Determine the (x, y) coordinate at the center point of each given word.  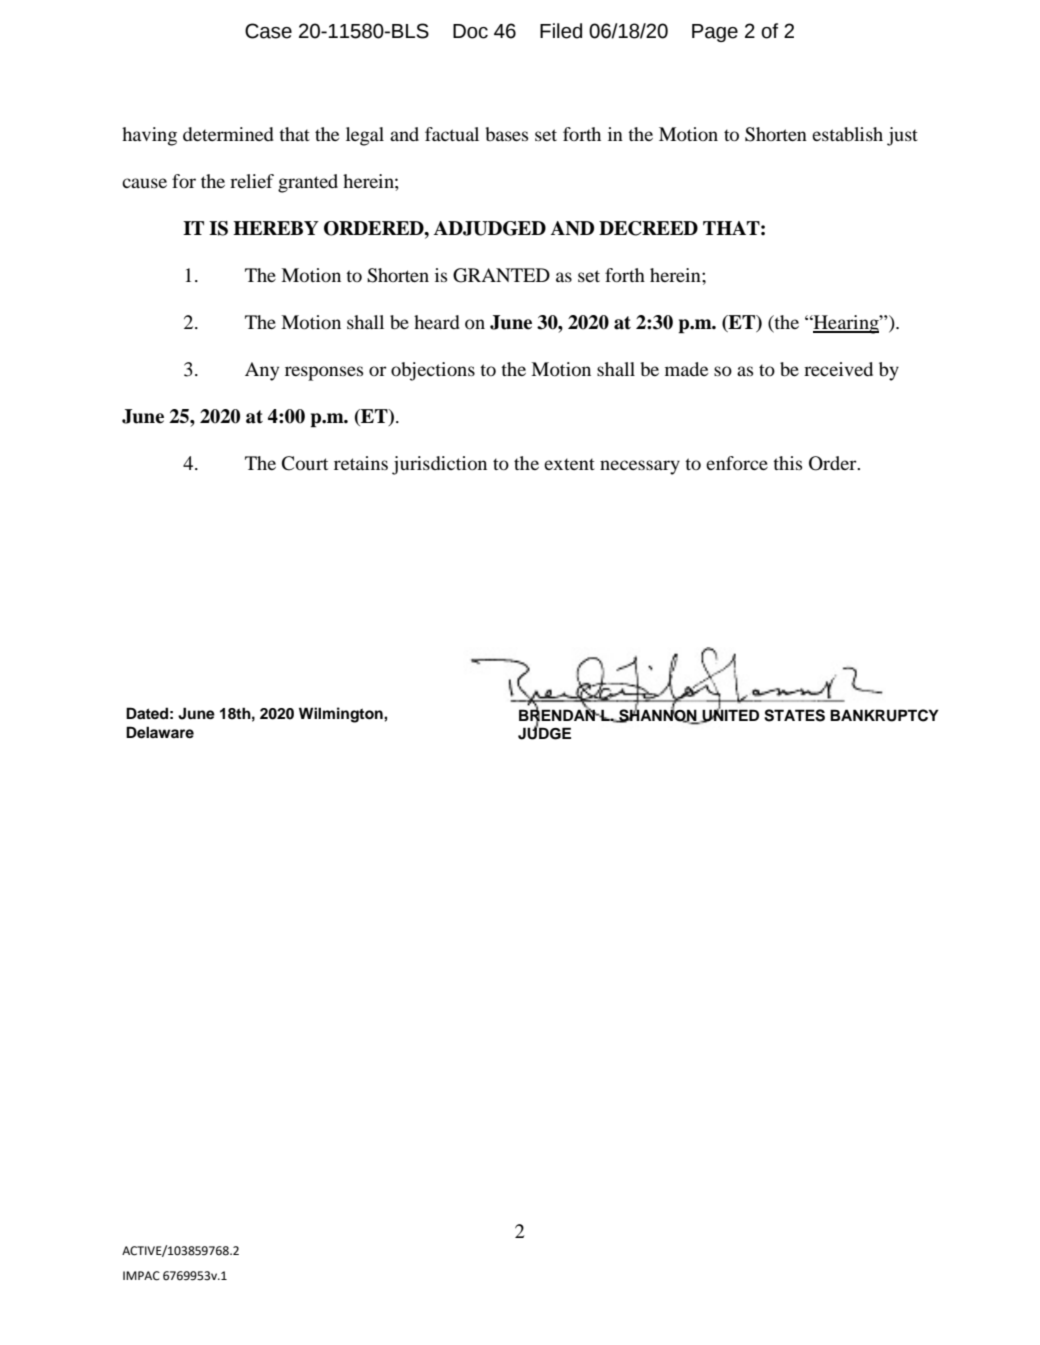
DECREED (648, 228)
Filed (561, 31)
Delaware (160, 732)
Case (268, 31)
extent (569, 464)
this (787, 463)
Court (305, 463)
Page (715, 33)
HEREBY (276, 228)
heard (437, 322)
